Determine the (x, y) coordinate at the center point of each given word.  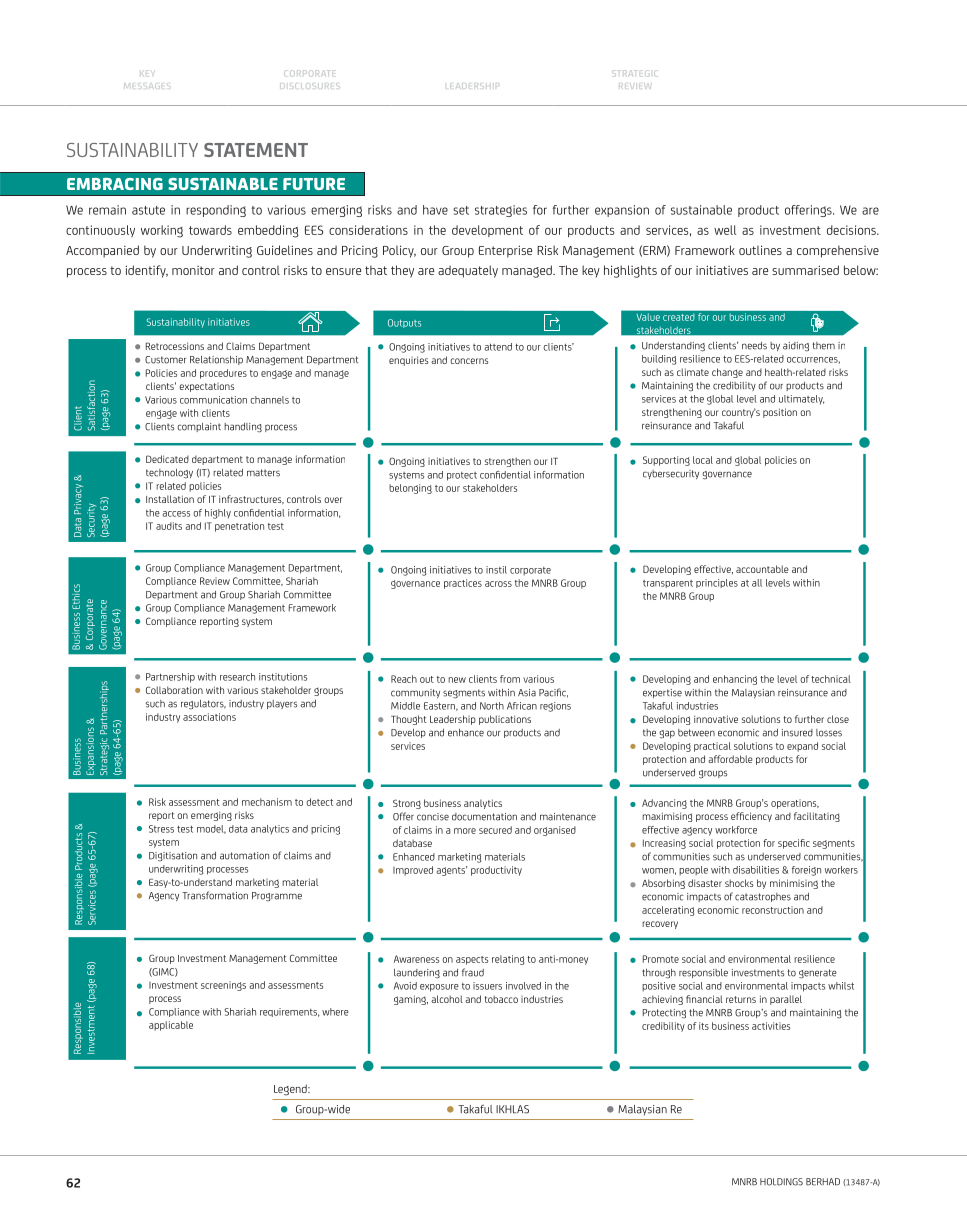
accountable (762, 569)
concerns (469, 361)
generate (818, 974)
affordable (730, 759)
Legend (291, 1090)
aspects (472, 960)
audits (169, 526)
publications (505, 720)
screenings (223, 986)
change (727, 373)
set (461, 210)
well (725, 230)
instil (496, 570)
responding (216, 211)
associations (209, 717)
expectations (206, 387)
